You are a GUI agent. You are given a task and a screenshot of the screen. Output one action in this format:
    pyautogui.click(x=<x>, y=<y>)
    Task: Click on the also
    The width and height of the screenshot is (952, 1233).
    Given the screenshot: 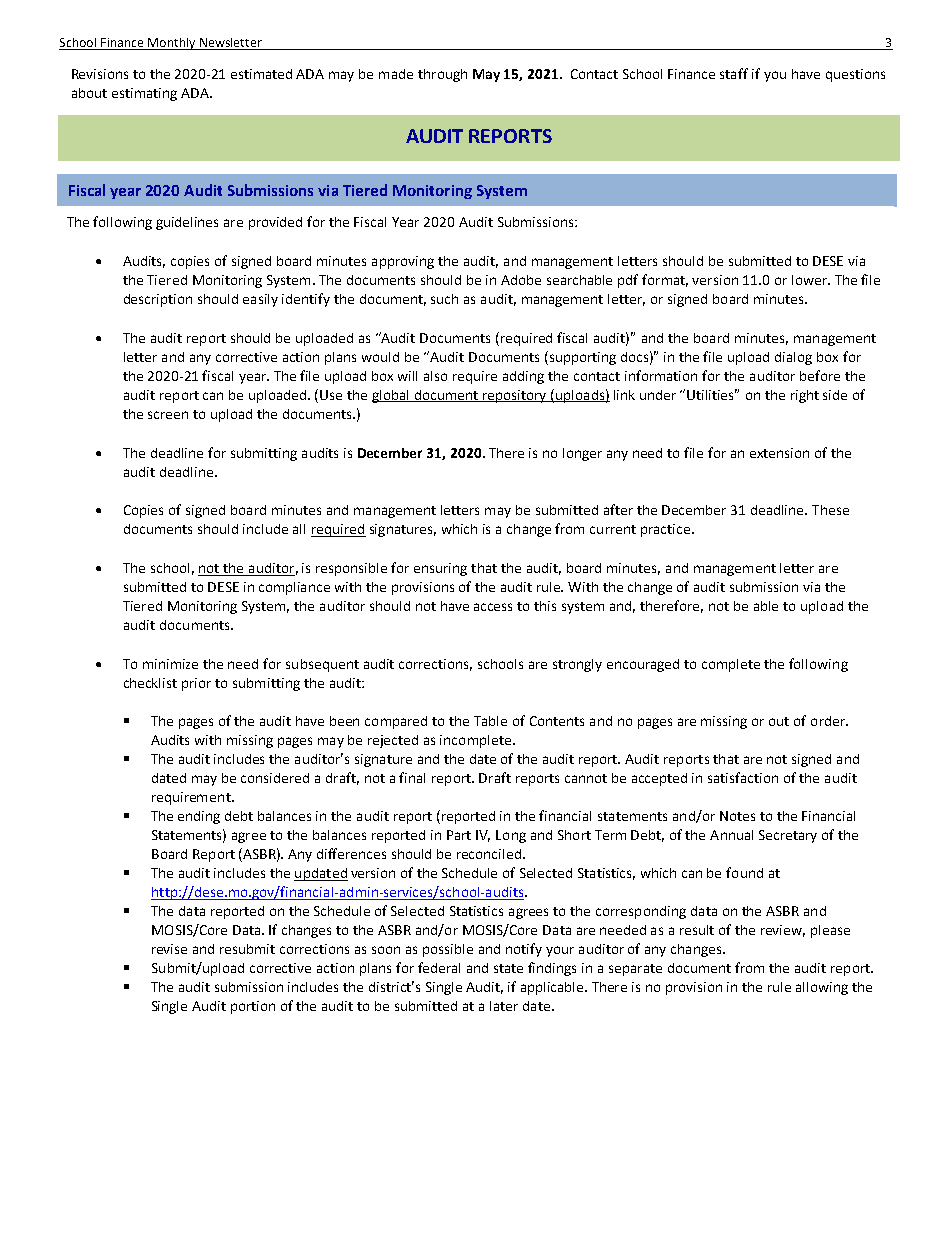 What is the action you would take?
    pyautogui.click(x=435, y=376)
